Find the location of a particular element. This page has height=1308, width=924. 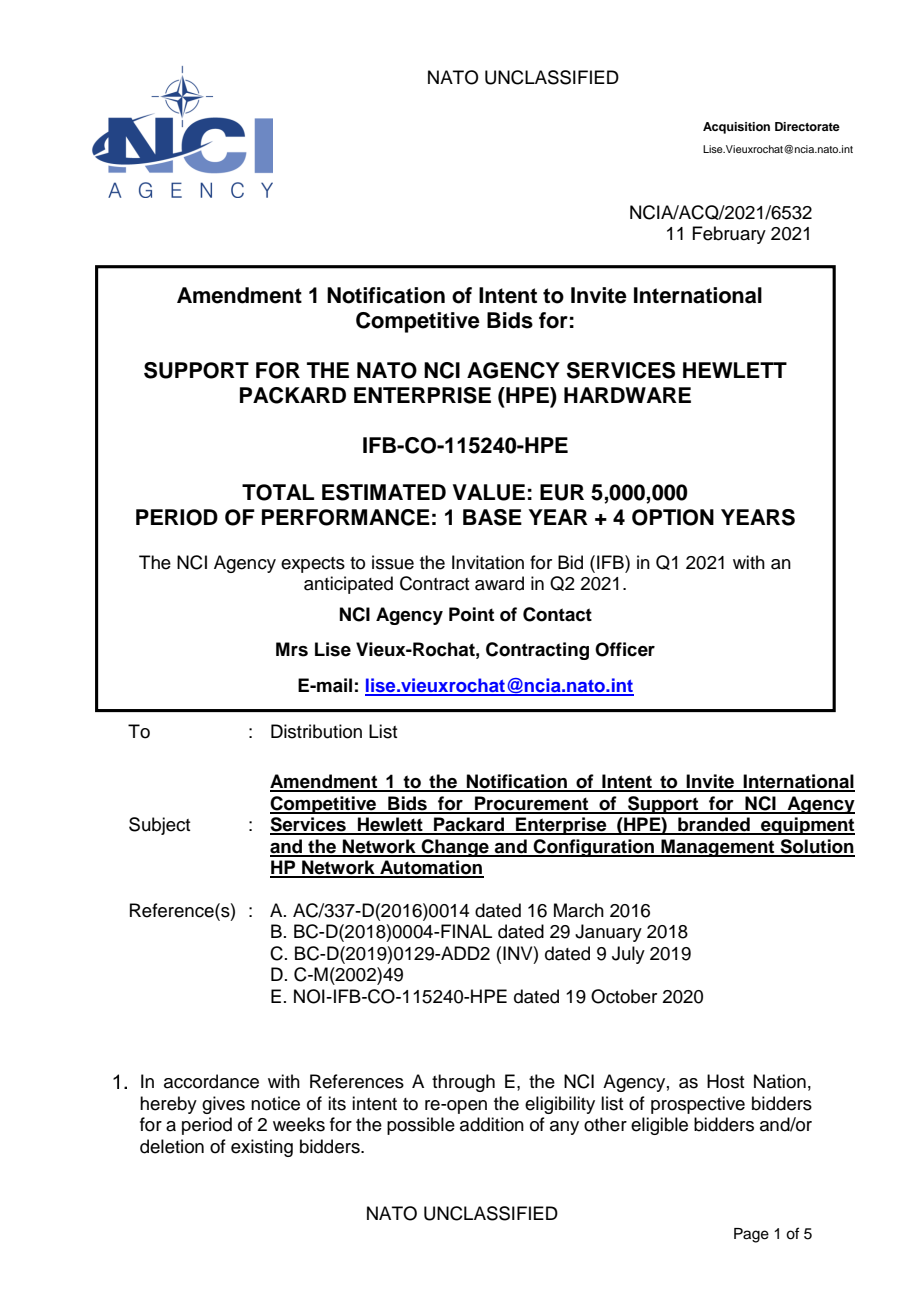

Acquisition is located at coordinates (736, 128).
